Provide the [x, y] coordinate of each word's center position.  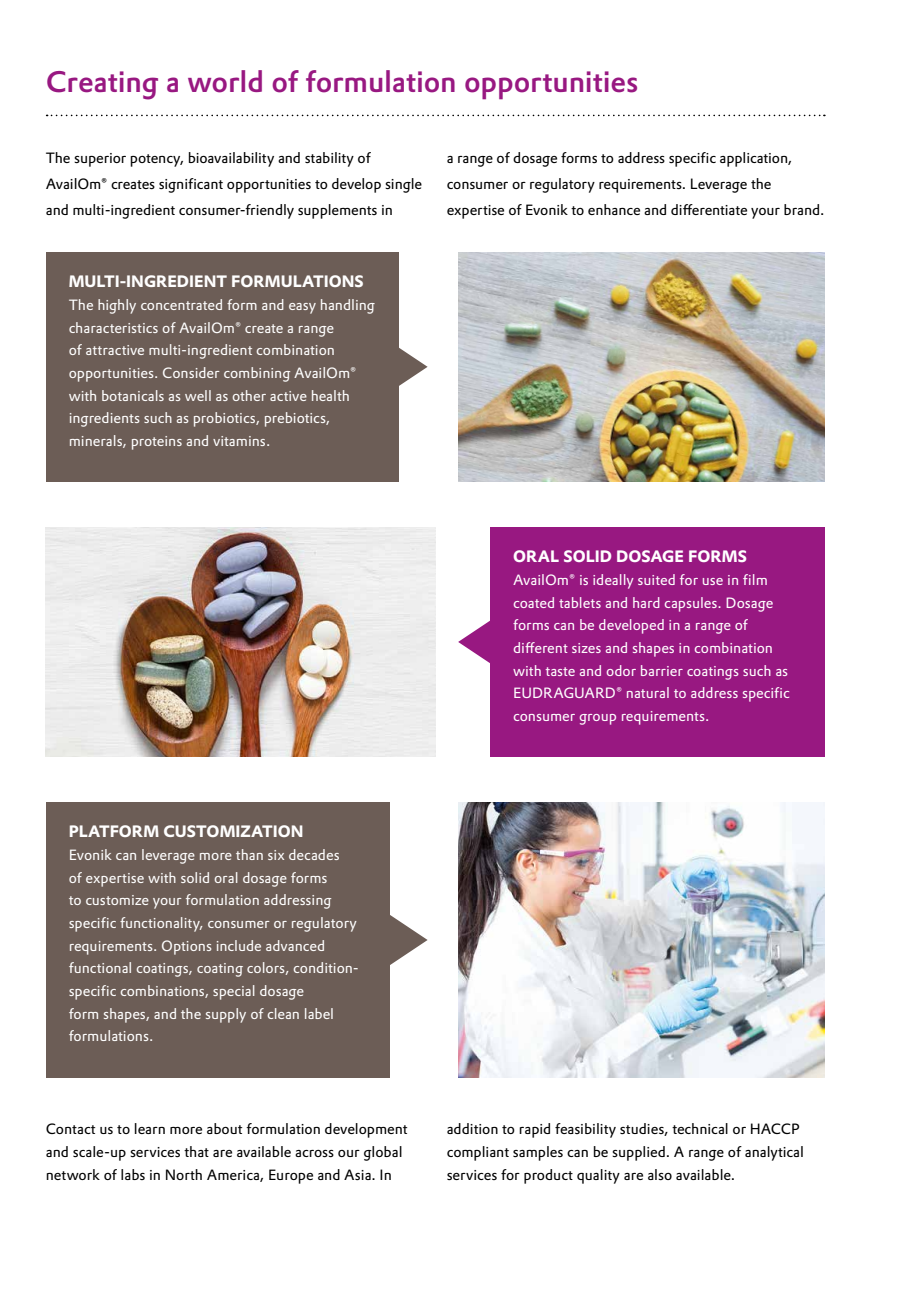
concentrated [181, 304]
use [713, 581]
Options [186, 947]
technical [700, 1128]
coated [534, 602]
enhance [614, 209]
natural [648, 692]
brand [801, 209]
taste [560, 671]
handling [348, 306]
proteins [157, 443]
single [403, 185]
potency [156, 160]
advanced [295, 945]
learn [150, 1128]
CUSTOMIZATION [233, 831]
